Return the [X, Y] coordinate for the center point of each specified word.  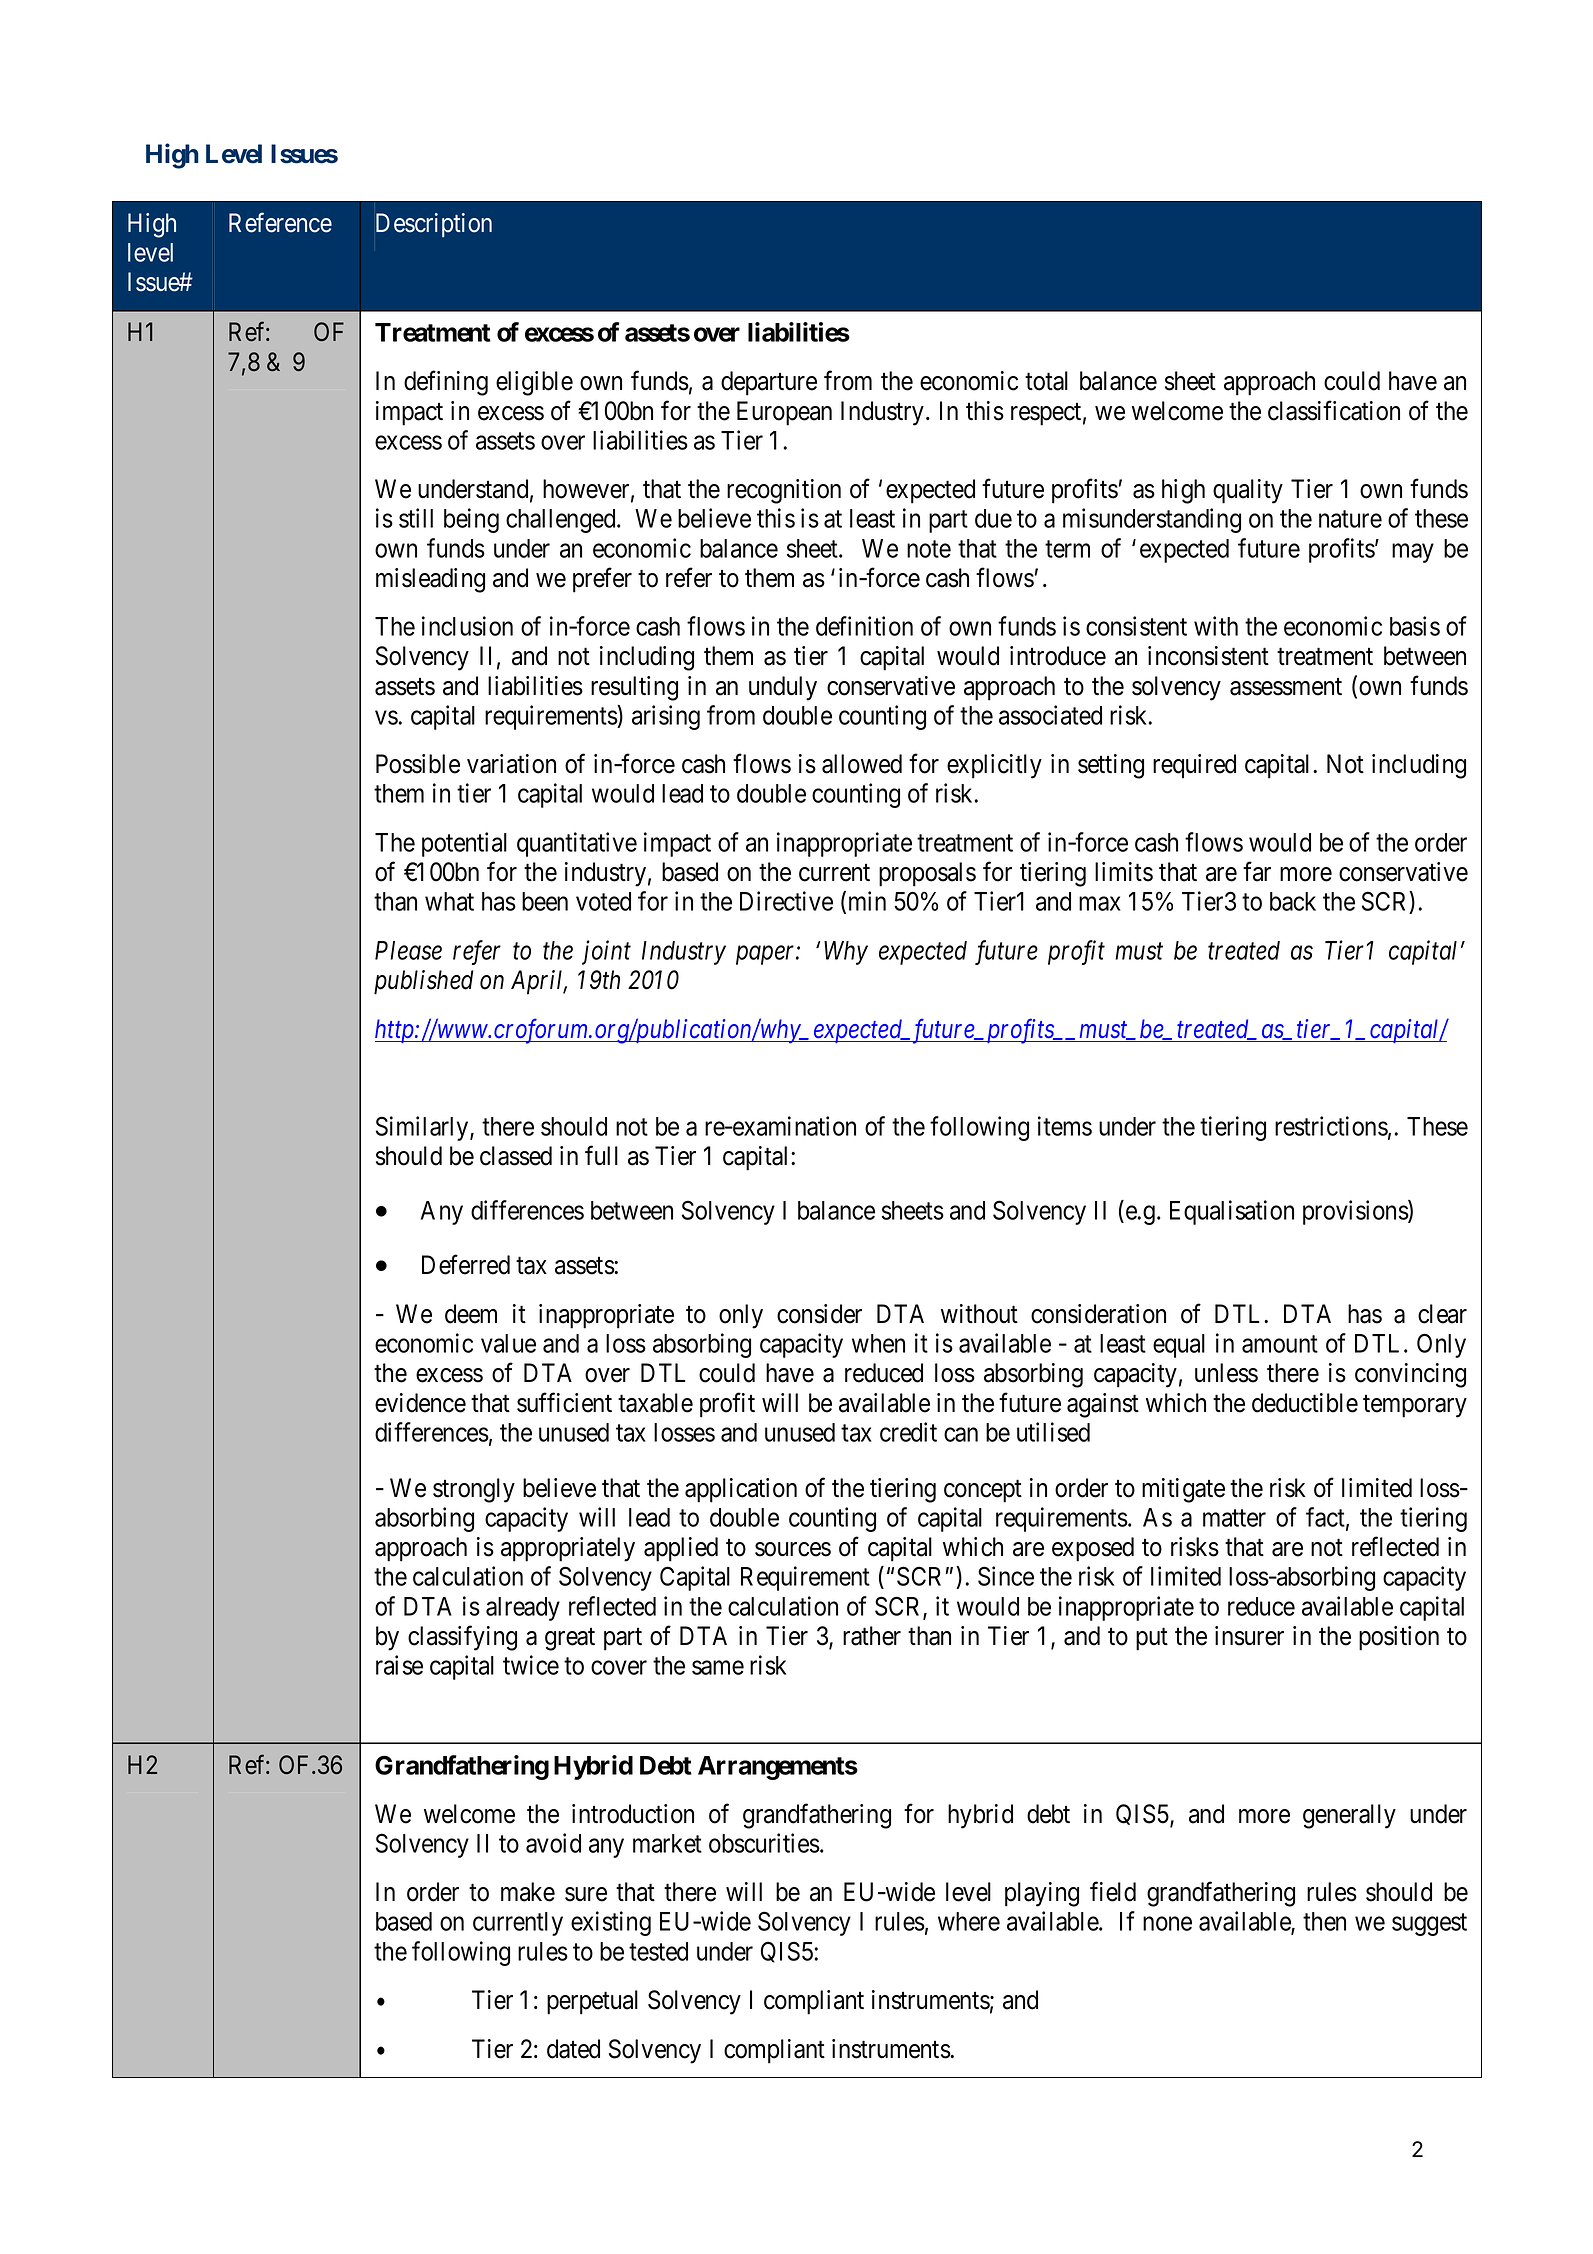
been [545, 901]
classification [1334, 410]
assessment [1286, 687]
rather [872, 1636]
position [1399, 1638]
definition [864, 626]
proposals [927, 874]
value [508, 1343]
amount [1280, 1344]
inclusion [467, 626]
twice [531, 1665]
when [878, 1343]
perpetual [592, 2002]
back [1293, 901]
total [1046, 381]
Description [434, 225]
